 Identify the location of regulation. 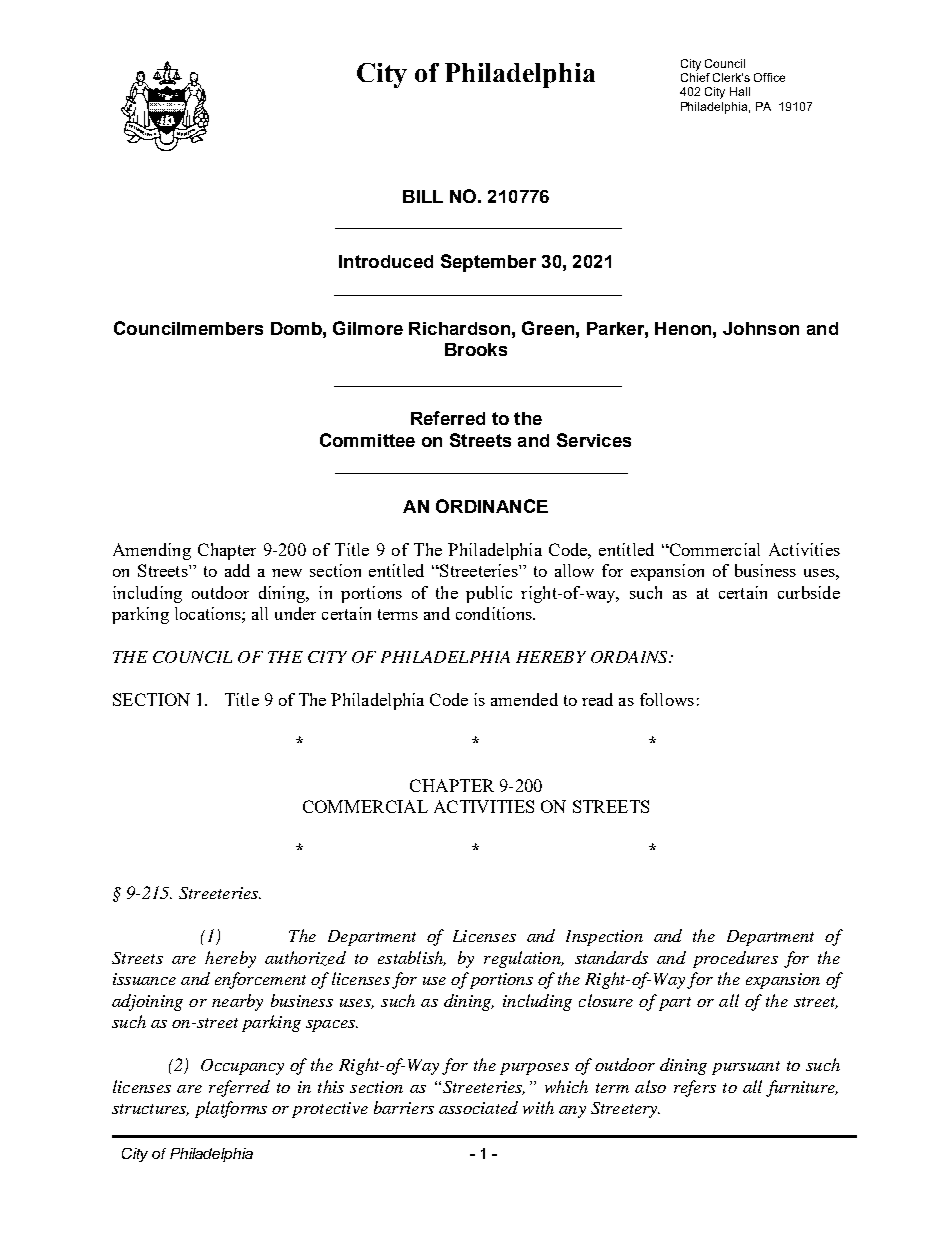
(523, 959).
